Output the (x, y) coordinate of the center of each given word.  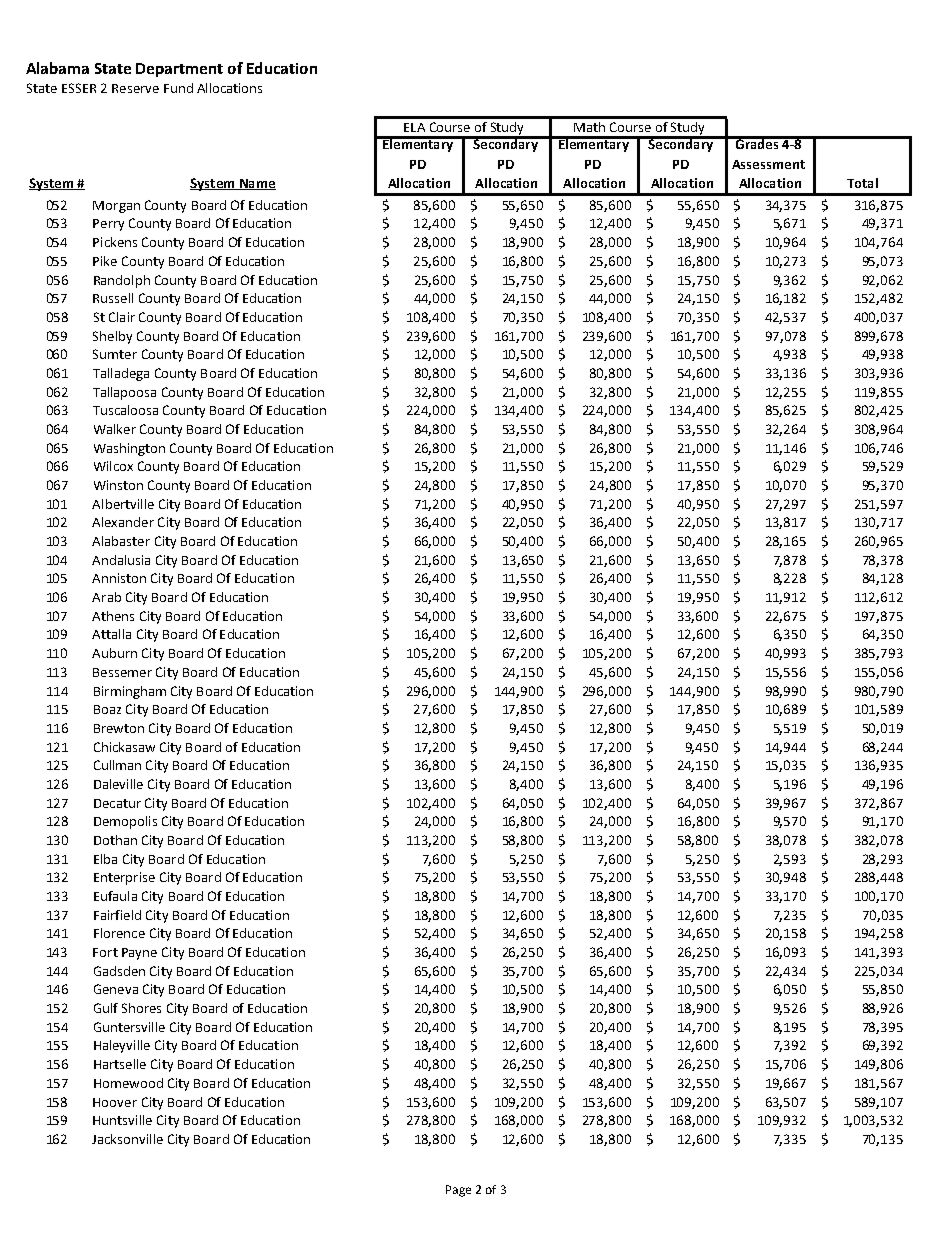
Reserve (135, 88)
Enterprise (124, 878)
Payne (139, 954)
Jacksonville (127, 1139)
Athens (113, 616)
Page (458, 1191)
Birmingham (130, 692)
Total (862, 183)
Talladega (121, 374)
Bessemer (122, 672)
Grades (757, 143)
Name (256, 184)
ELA (414, 127)
